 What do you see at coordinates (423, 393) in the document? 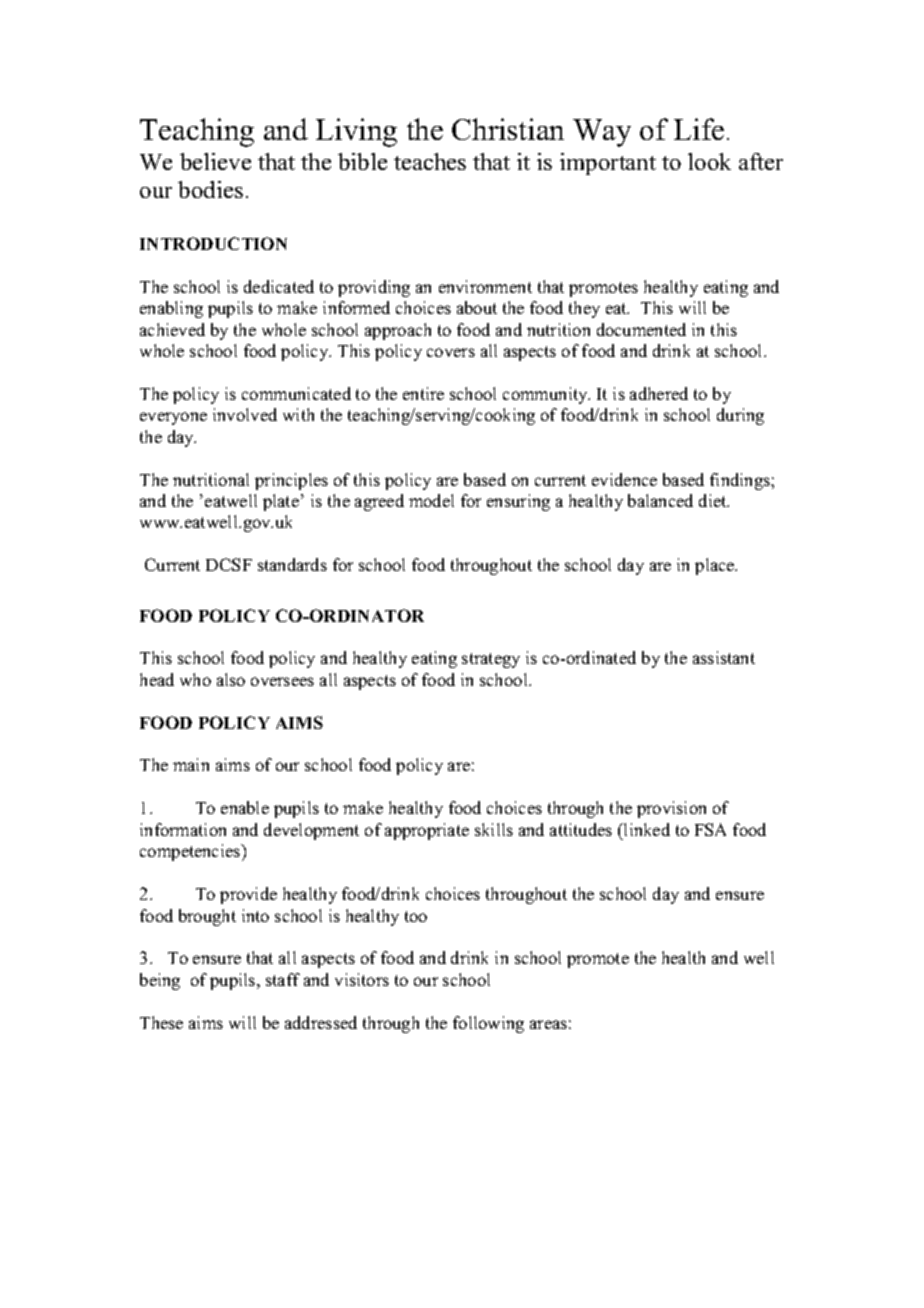
I see `entire` at bounding box center [423, 393].
